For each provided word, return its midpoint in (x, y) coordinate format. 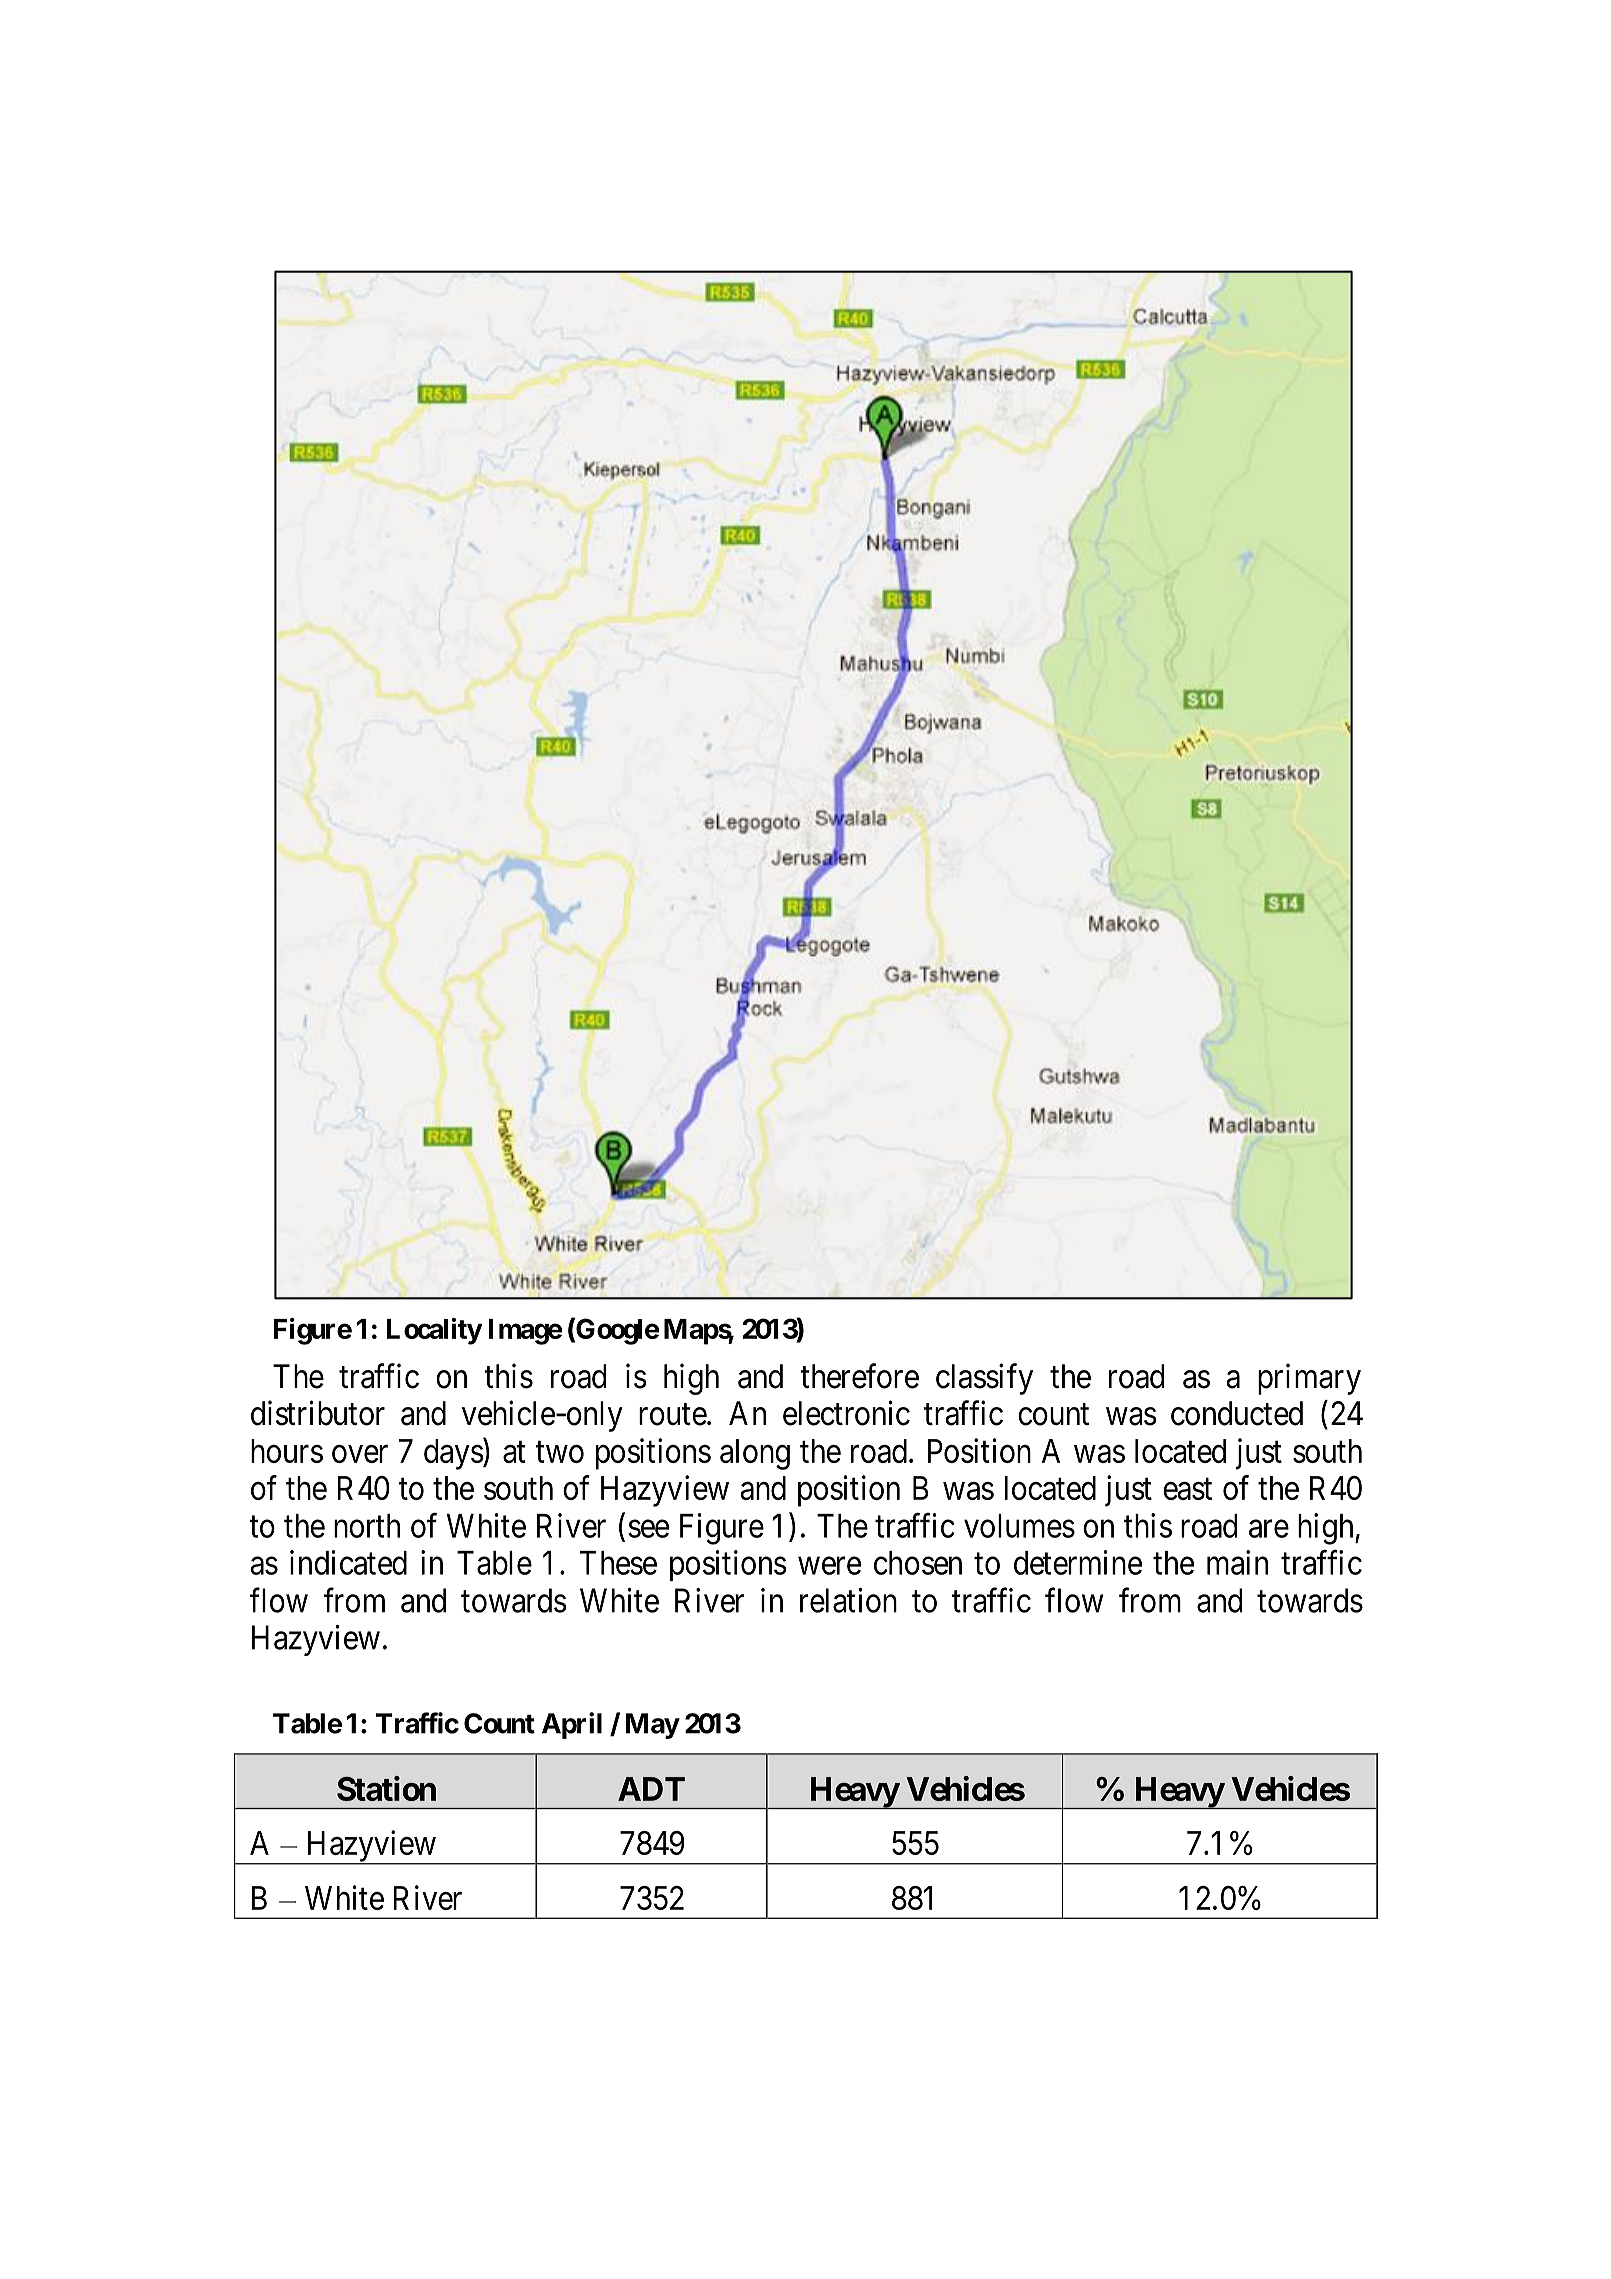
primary (1309, 1379)
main (1237, 1562)
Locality (434, 1331)
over (360, 1454)
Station (386, 1788)
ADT (651, 1789)
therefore (859, 1376)
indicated (348, 1562)
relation (848, 1600)
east (1187, 1489)
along (755, 1454)
